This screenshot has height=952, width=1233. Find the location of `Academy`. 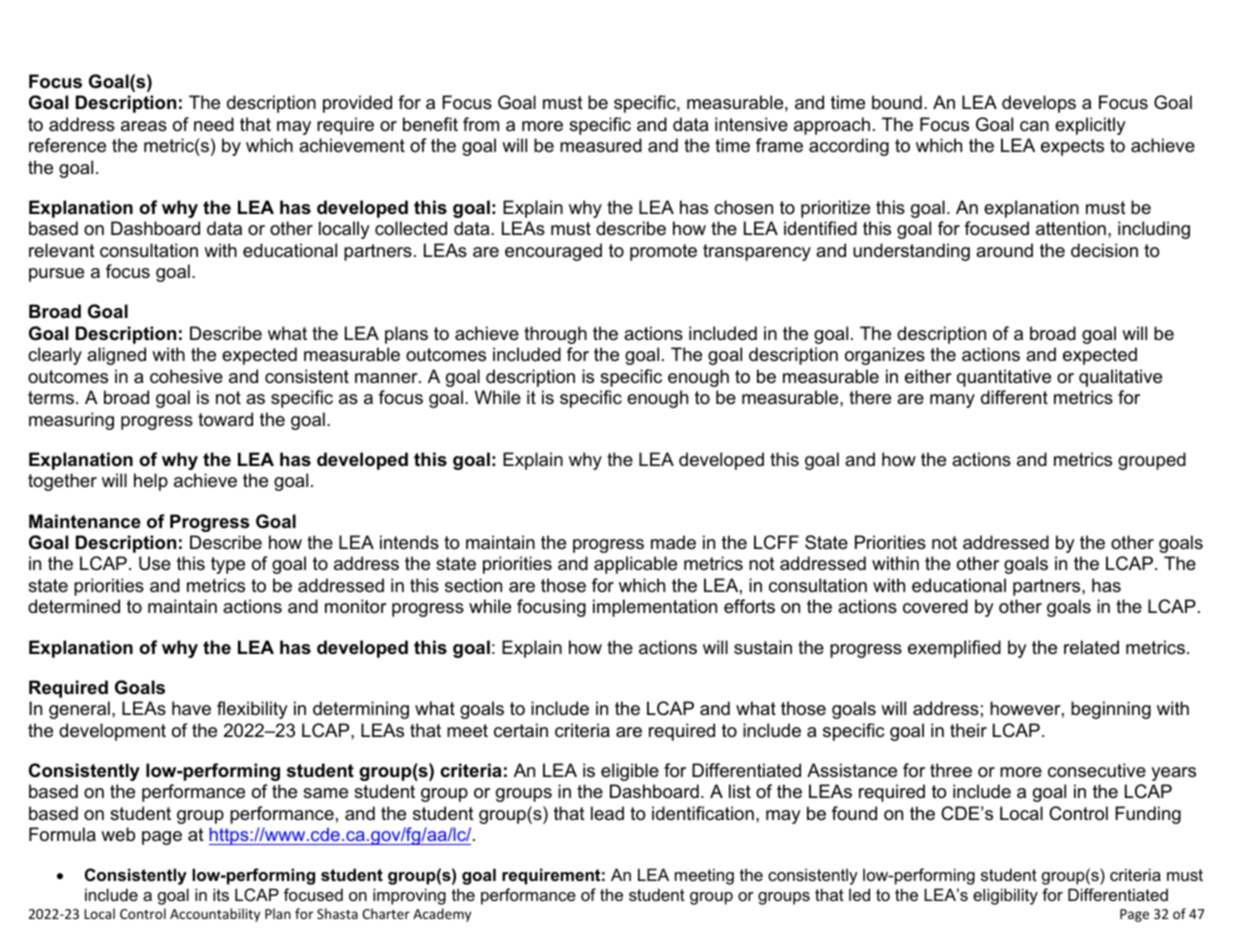

Academy is located at coordinates (442, 915).
